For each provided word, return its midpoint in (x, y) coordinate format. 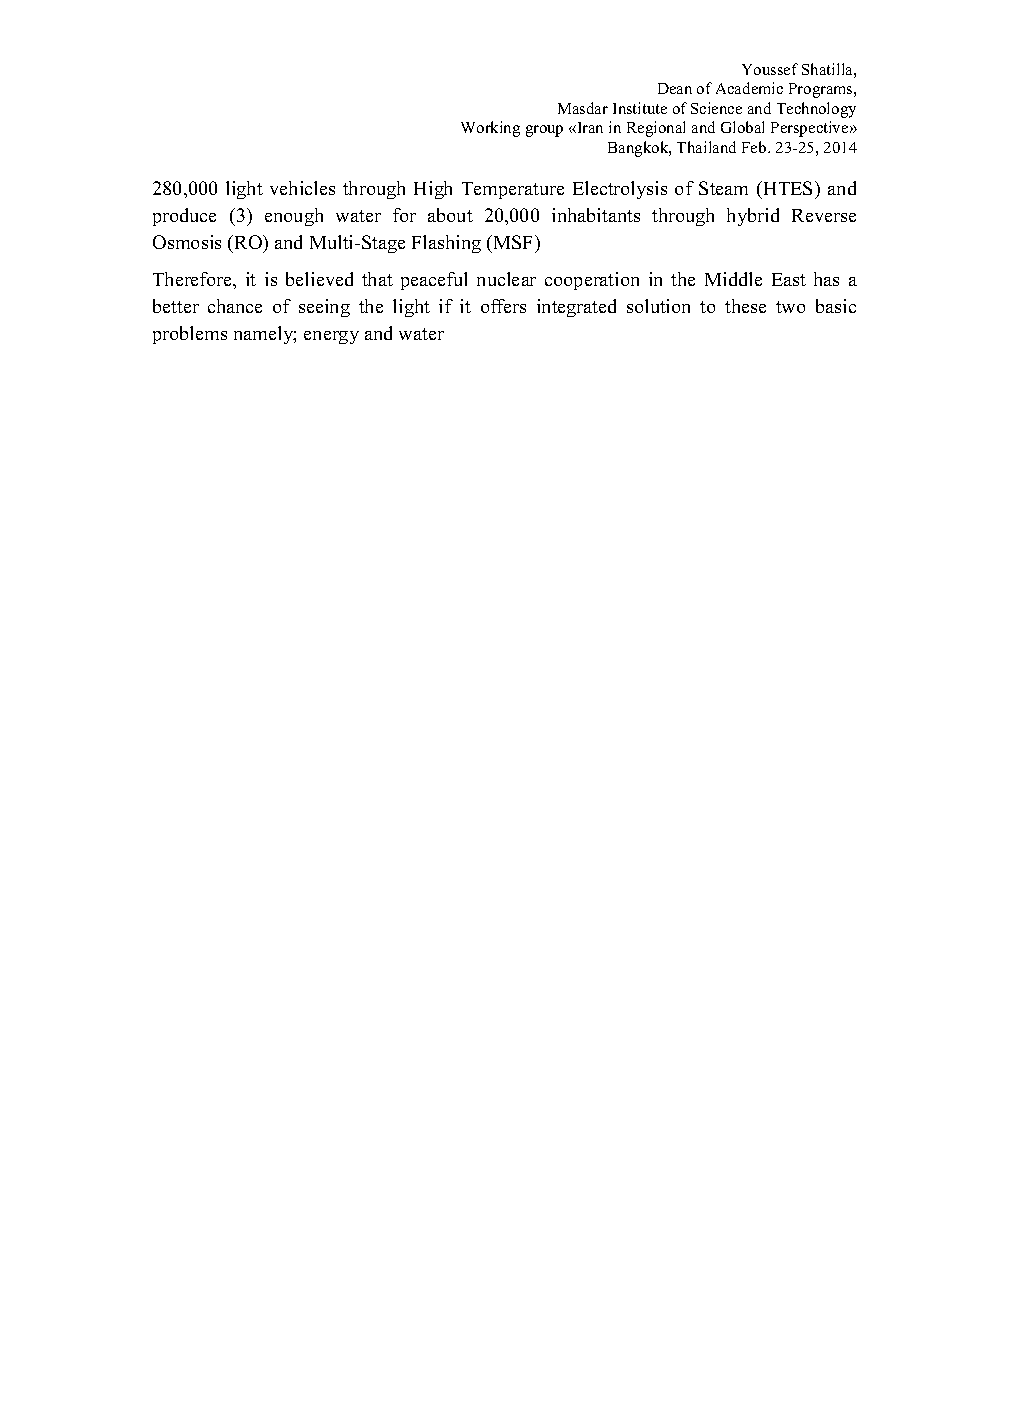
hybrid (753, 217)
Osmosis (187, 242)
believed (319, 279)
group (544, 131)
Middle (733, 279)
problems (190, 335)
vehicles (302, 188)
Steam (723, 188)
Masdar (583, 108)
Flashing (446, 244)
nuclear (506, 279)
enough (294, 217)
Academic (749, 88)
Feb (755, 147)
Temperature (513, 190)
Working (490, 129)
